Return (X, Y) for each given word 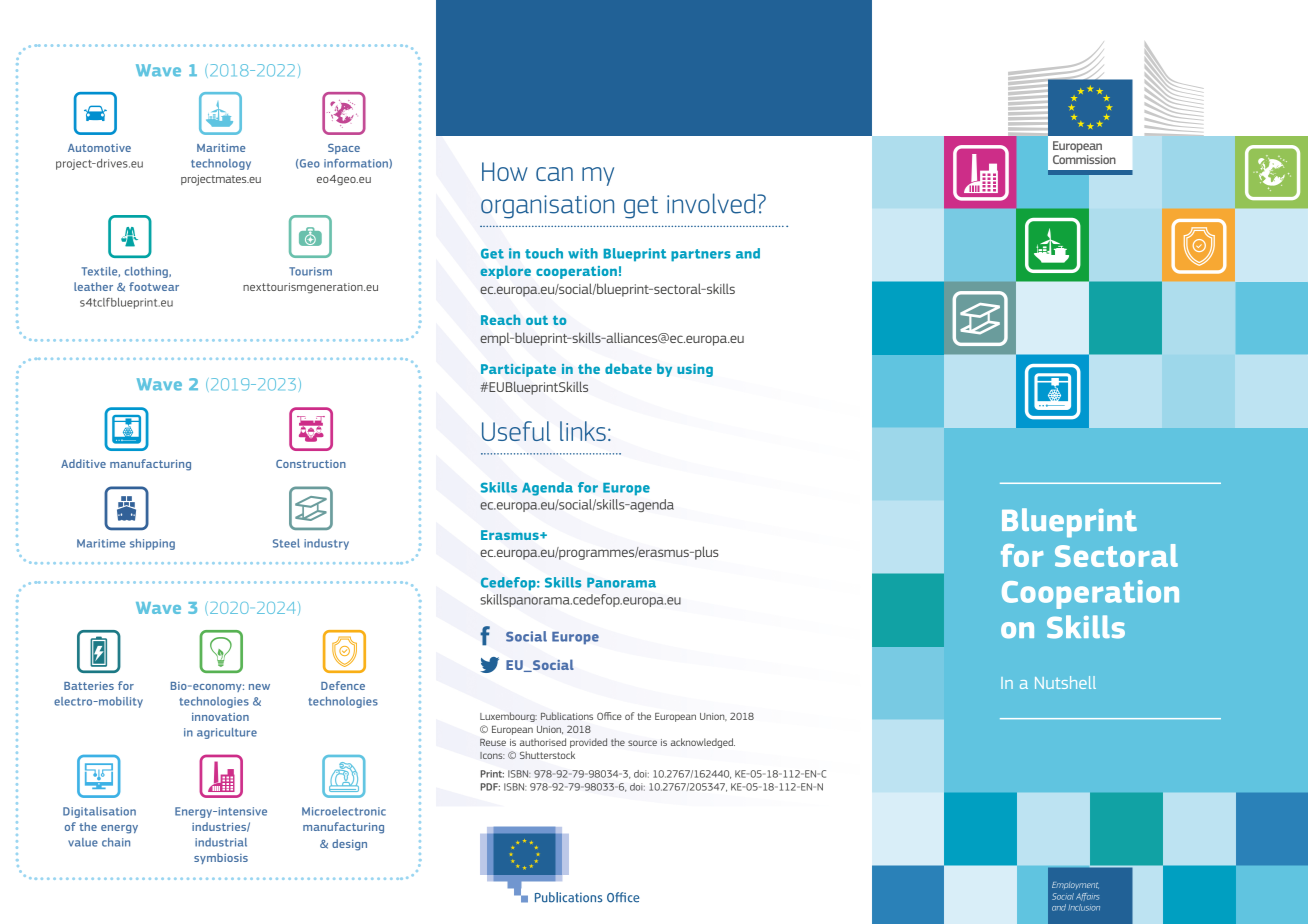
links (583, 431)
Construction (311, 464)
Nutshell (1065, 682)
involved (712, 203)
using (695, 370)
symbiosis (221, 858)
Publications (567, 716)
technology (221, 164)
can (554, 174)
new (259, 687)
